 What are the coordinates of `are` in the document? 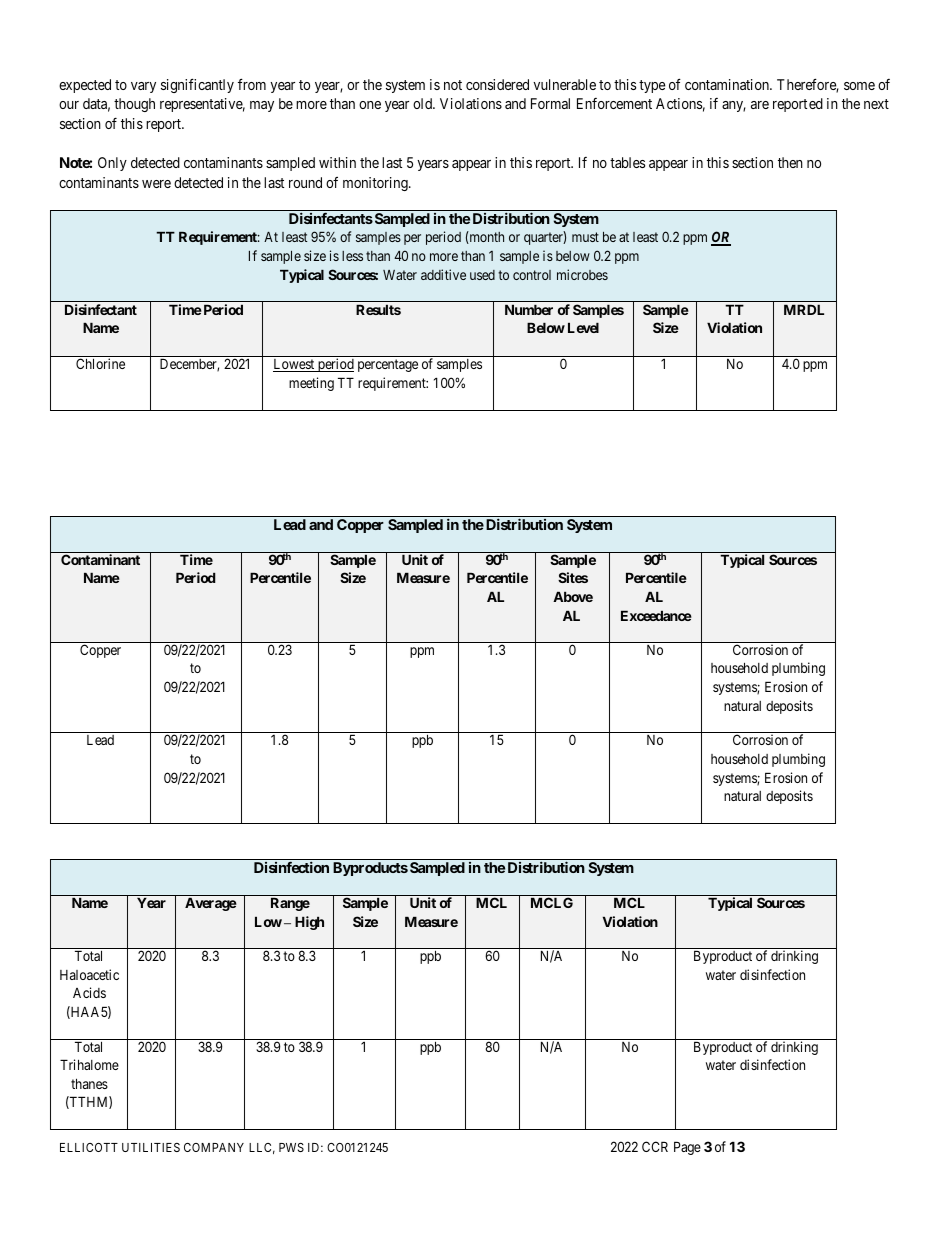 It's located at (760, 105).
